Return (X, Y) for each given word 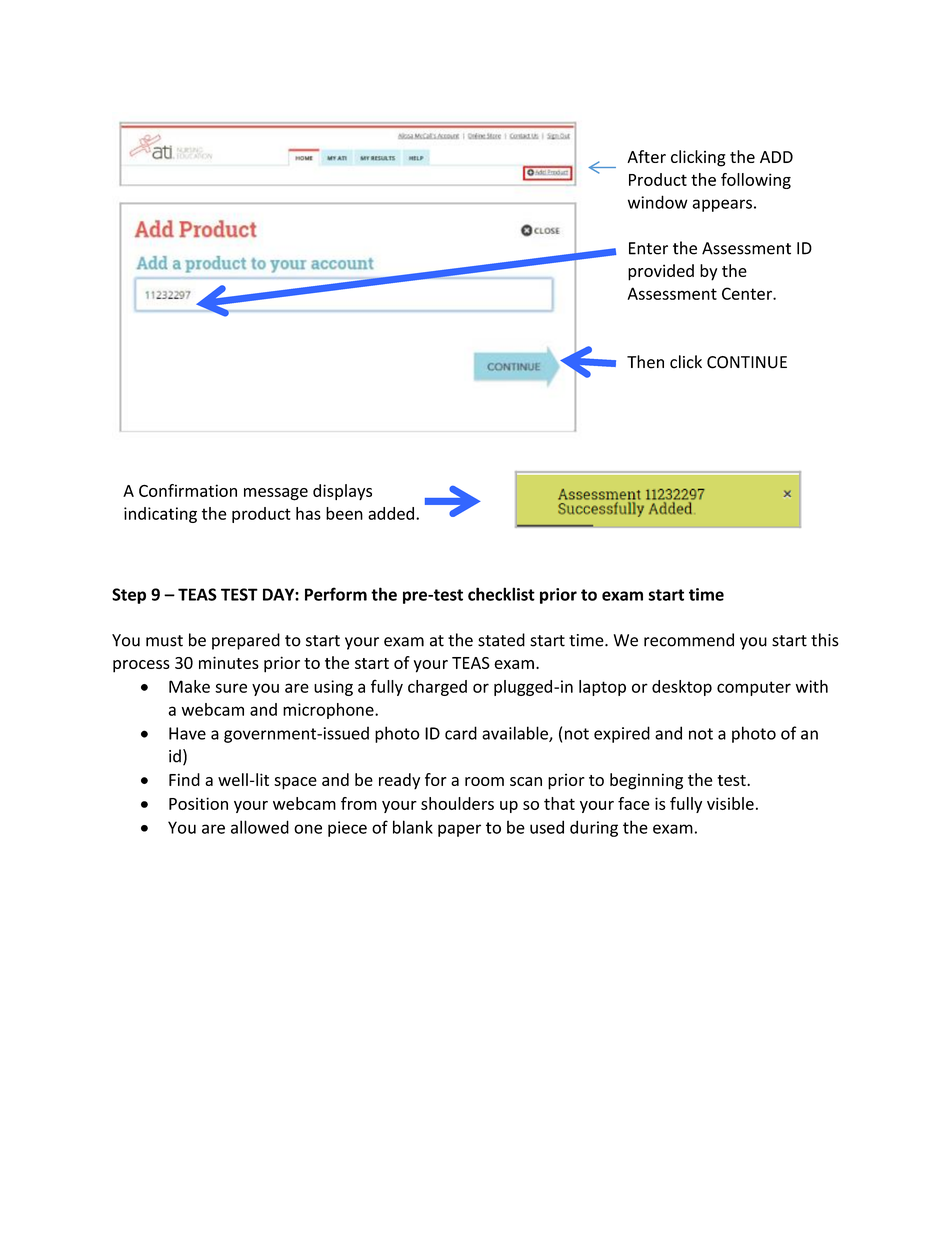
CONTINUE (747, 362)
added (391, 513)
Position (198, 803)
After (646, 156)
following (756, 181)
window (658, 202)
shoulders (457, 803)
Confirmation (188, 490)
